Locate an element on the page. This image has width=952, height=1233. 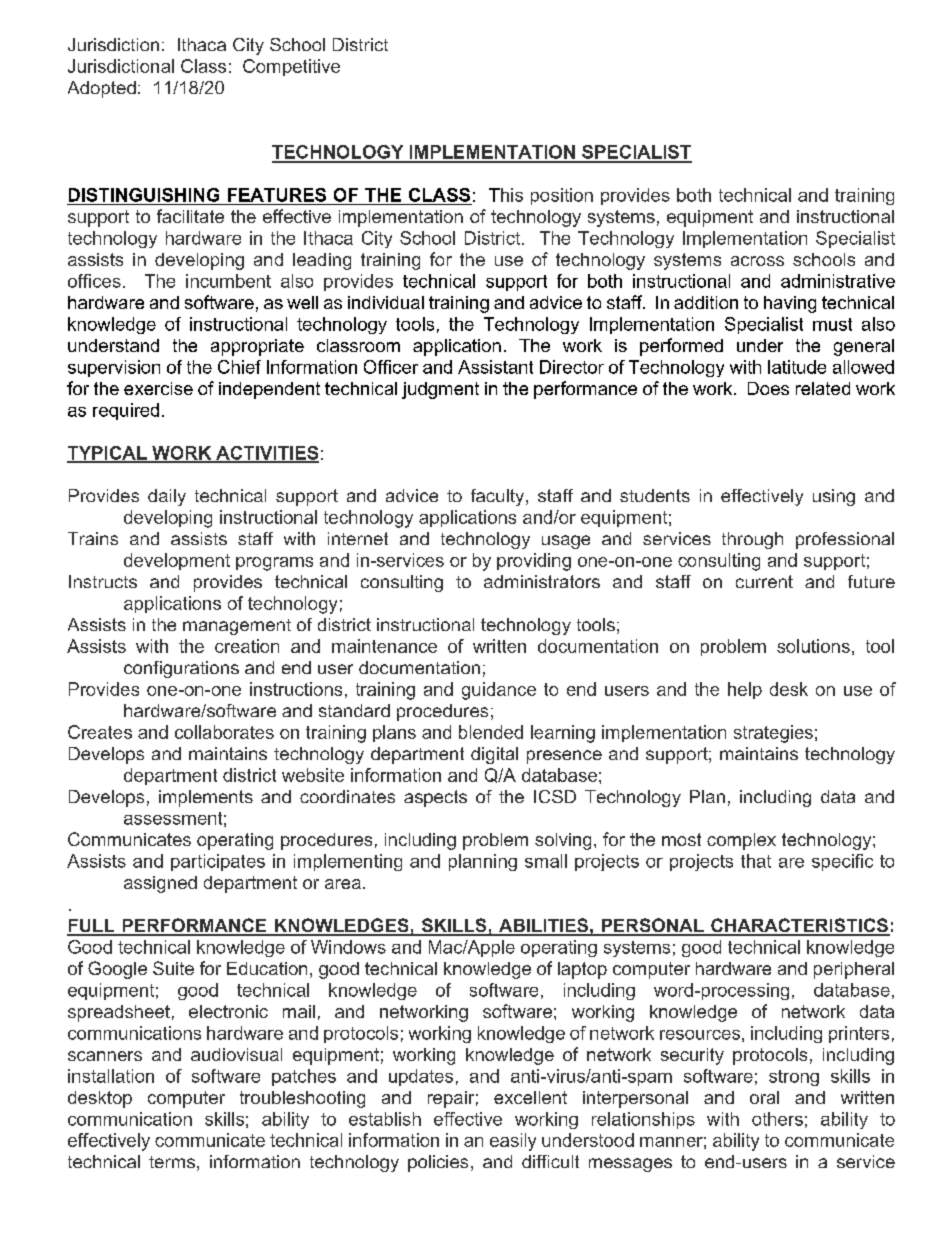
exercise is located at coordinates (158, 388).
